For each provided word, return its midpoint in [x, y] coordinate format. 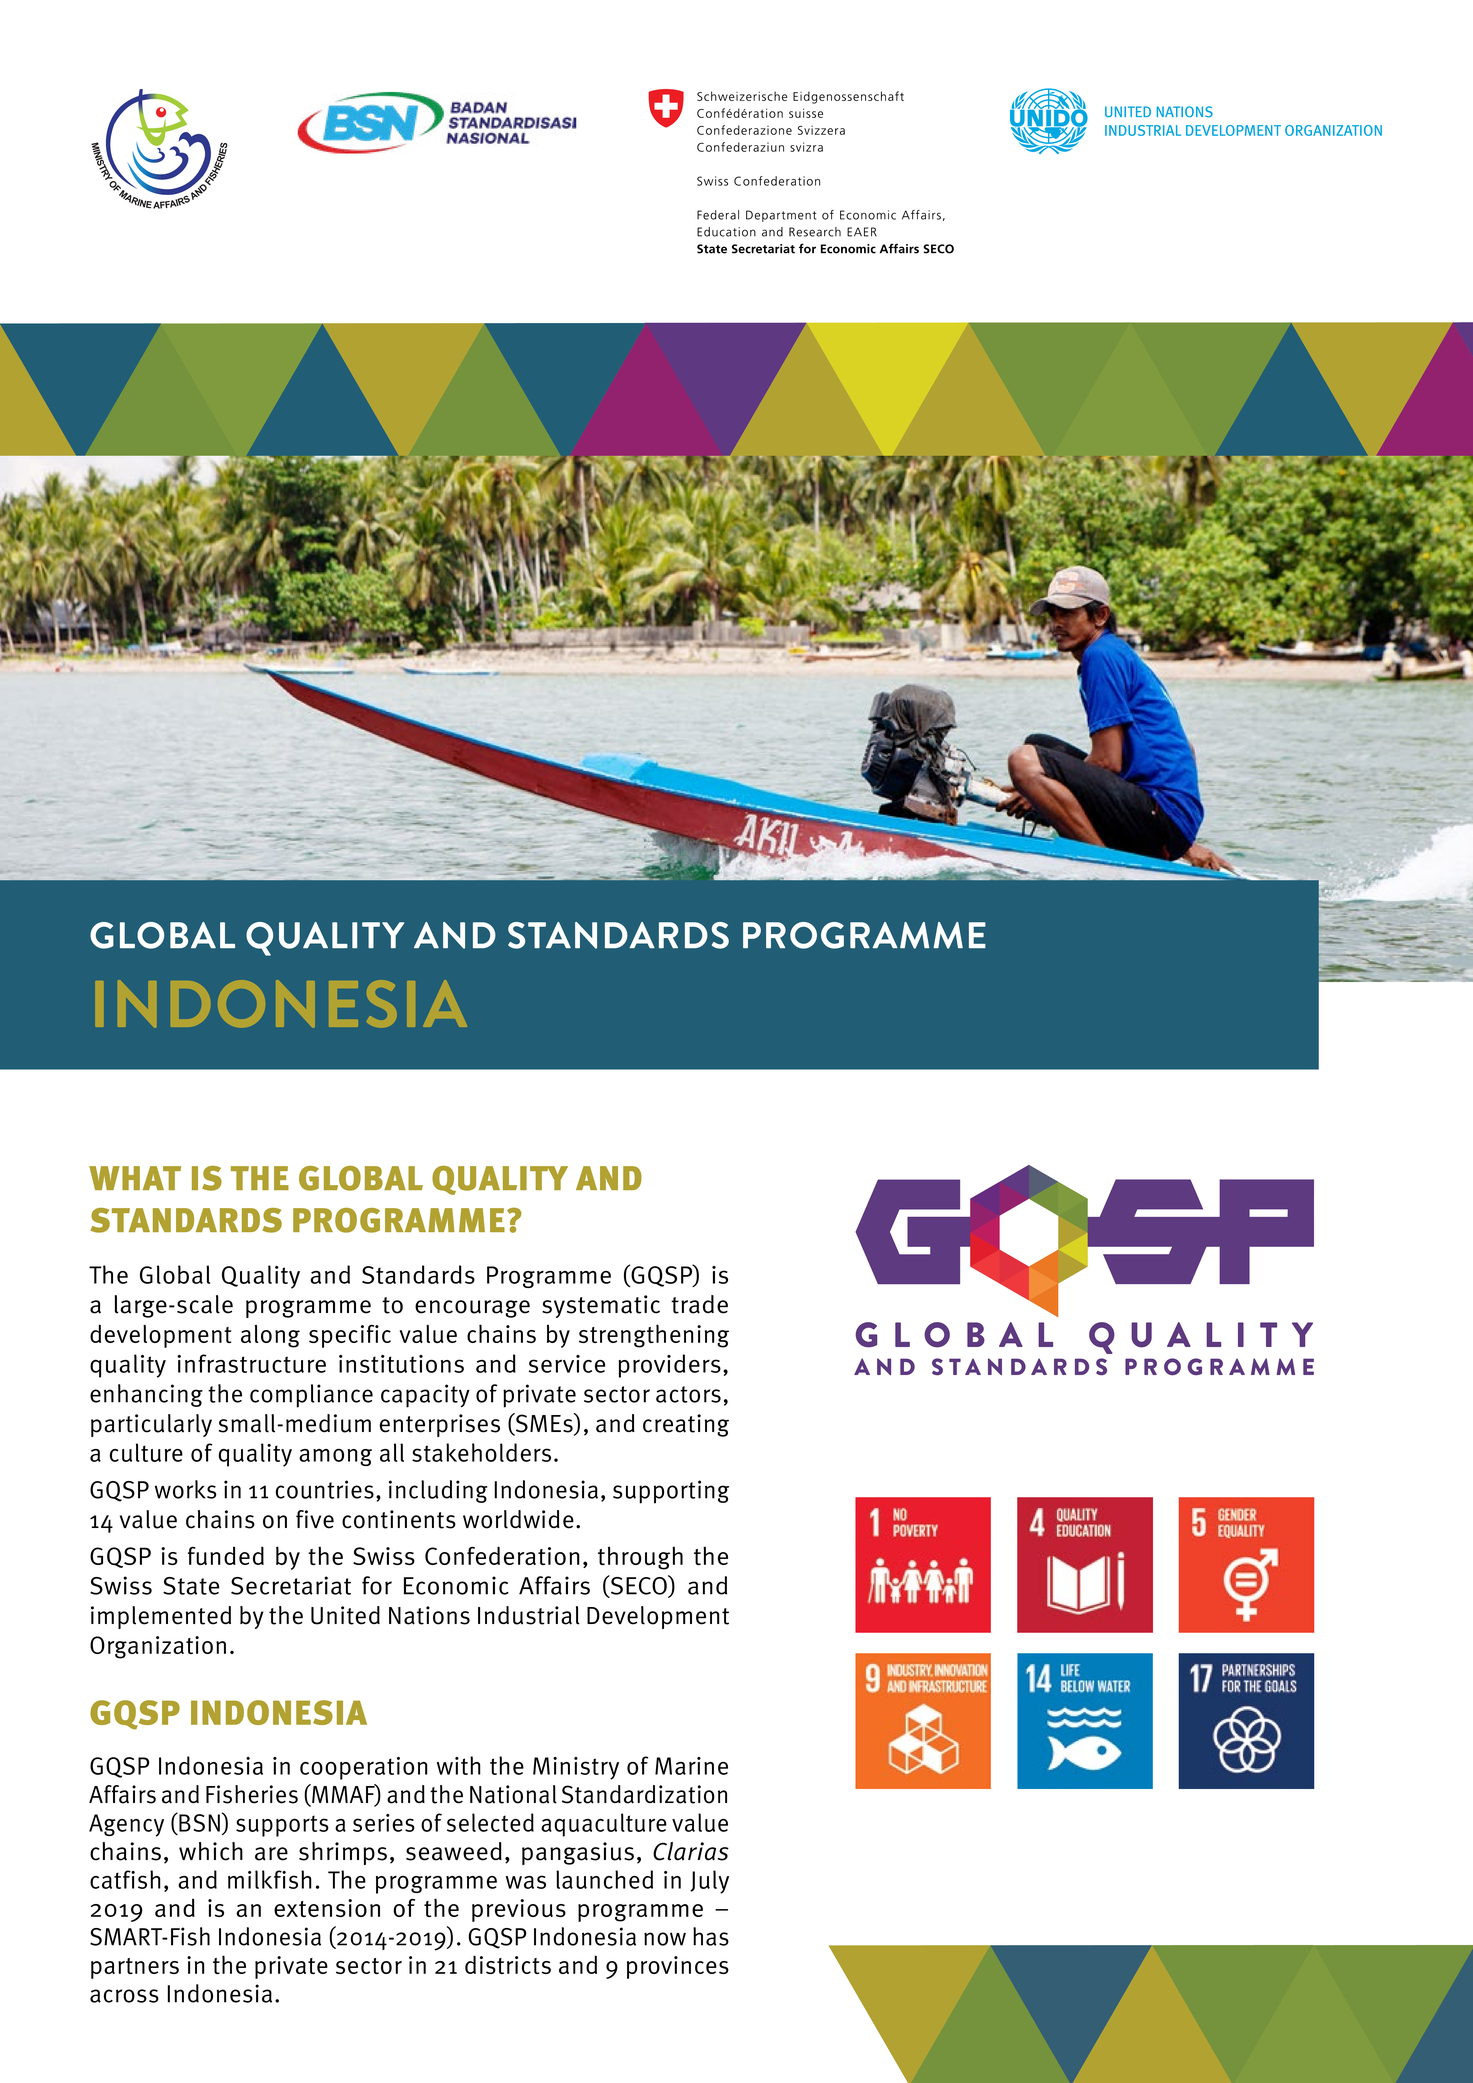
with [459, 1765]
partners [135, 1968]
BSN [198, 1822]
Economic [456, 1585]
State [191, 1586]
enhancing [146, 1395]
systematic [601, 1306]
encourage [472, 1309]
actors [688, 1394]
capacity [425, 1396]
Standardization [644, 1794]
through [640, 1558]
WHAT [135, 1178]
